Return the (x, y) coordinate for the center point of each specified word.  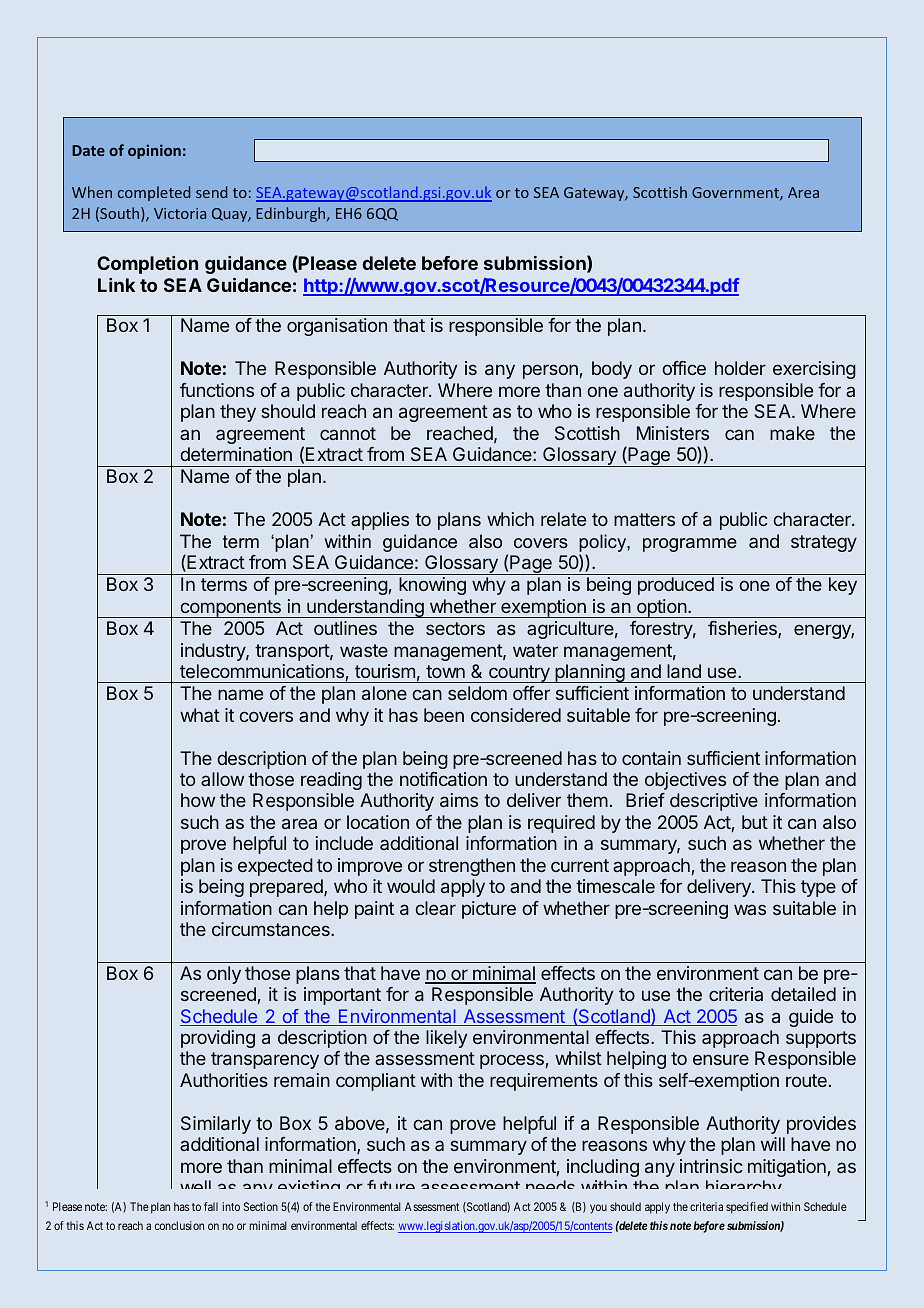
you (598, 1209)
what (200, 715)
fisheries (743, 629)
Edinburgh (292, 214)
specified (747, 1208)
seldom (477, 693)
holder (740, 368)
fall (211, 1206)
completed (154, 193)
